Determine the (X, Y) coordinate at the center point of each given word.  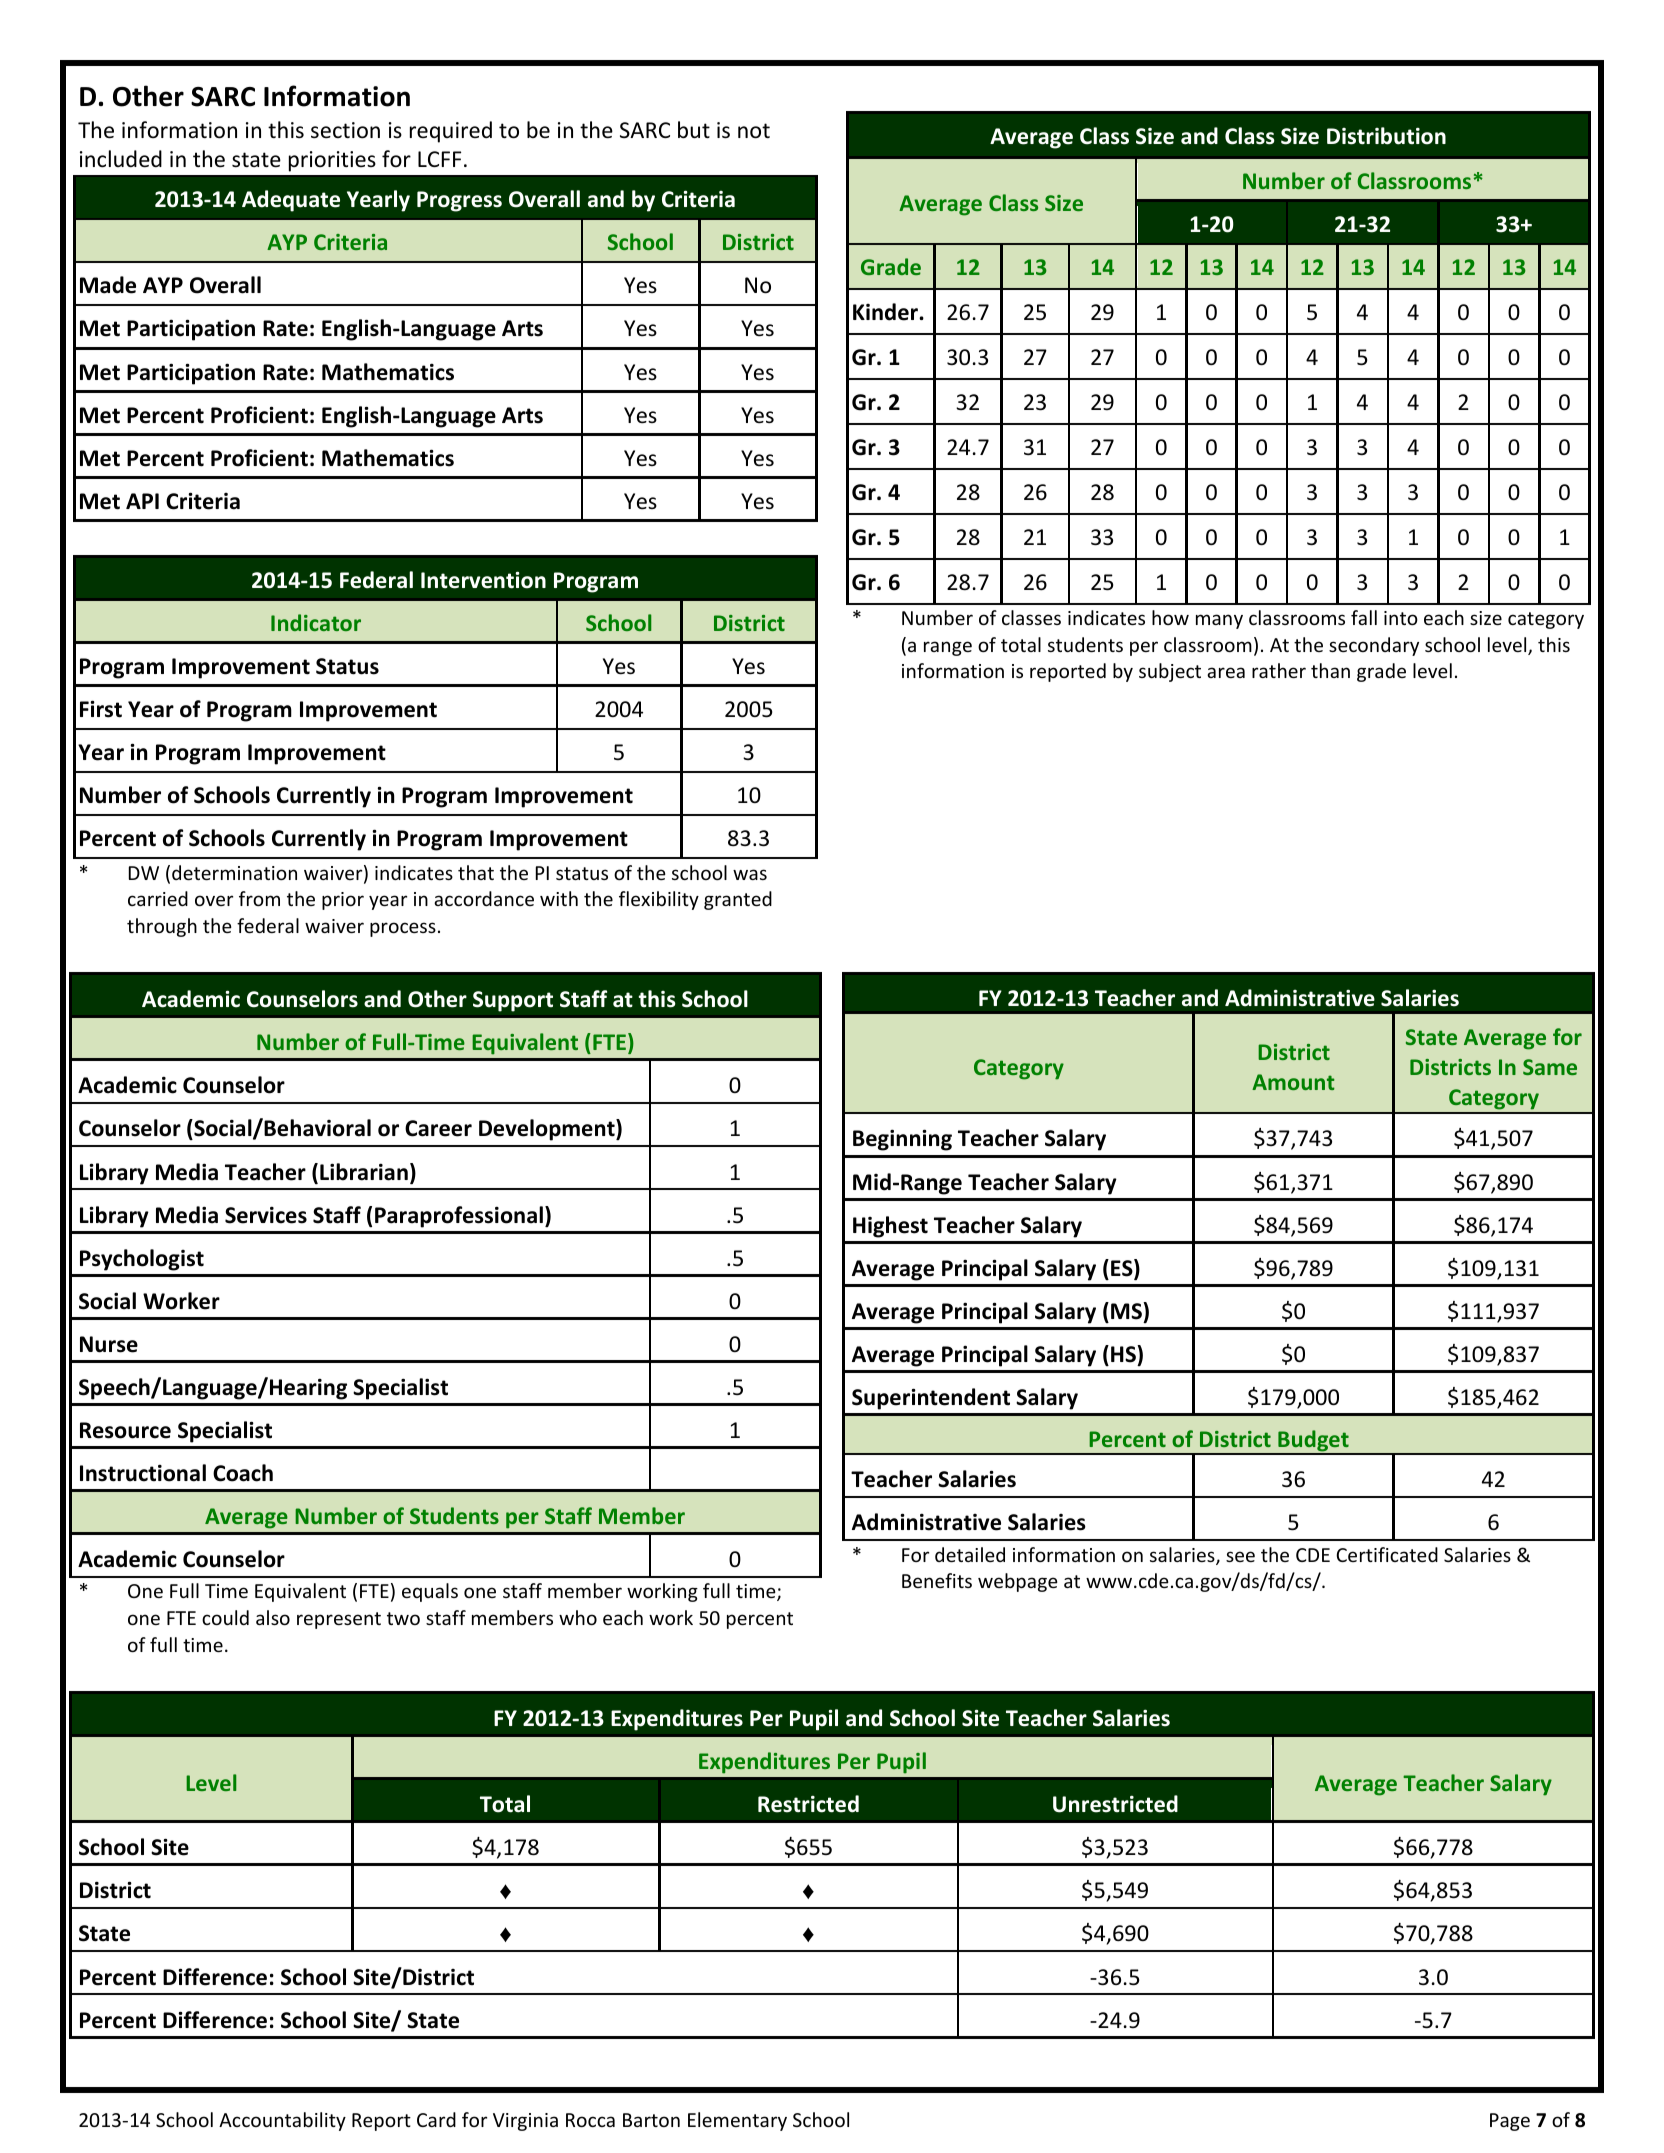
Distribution (1386, 136)
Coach (243, 1473)
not (754, 131)
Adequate (291, 201)
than (1330, 670)
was (750, 874)
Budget (1313, 1442)
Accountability (282, 2121)
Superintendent (931, 1399)
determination (234, 872)
